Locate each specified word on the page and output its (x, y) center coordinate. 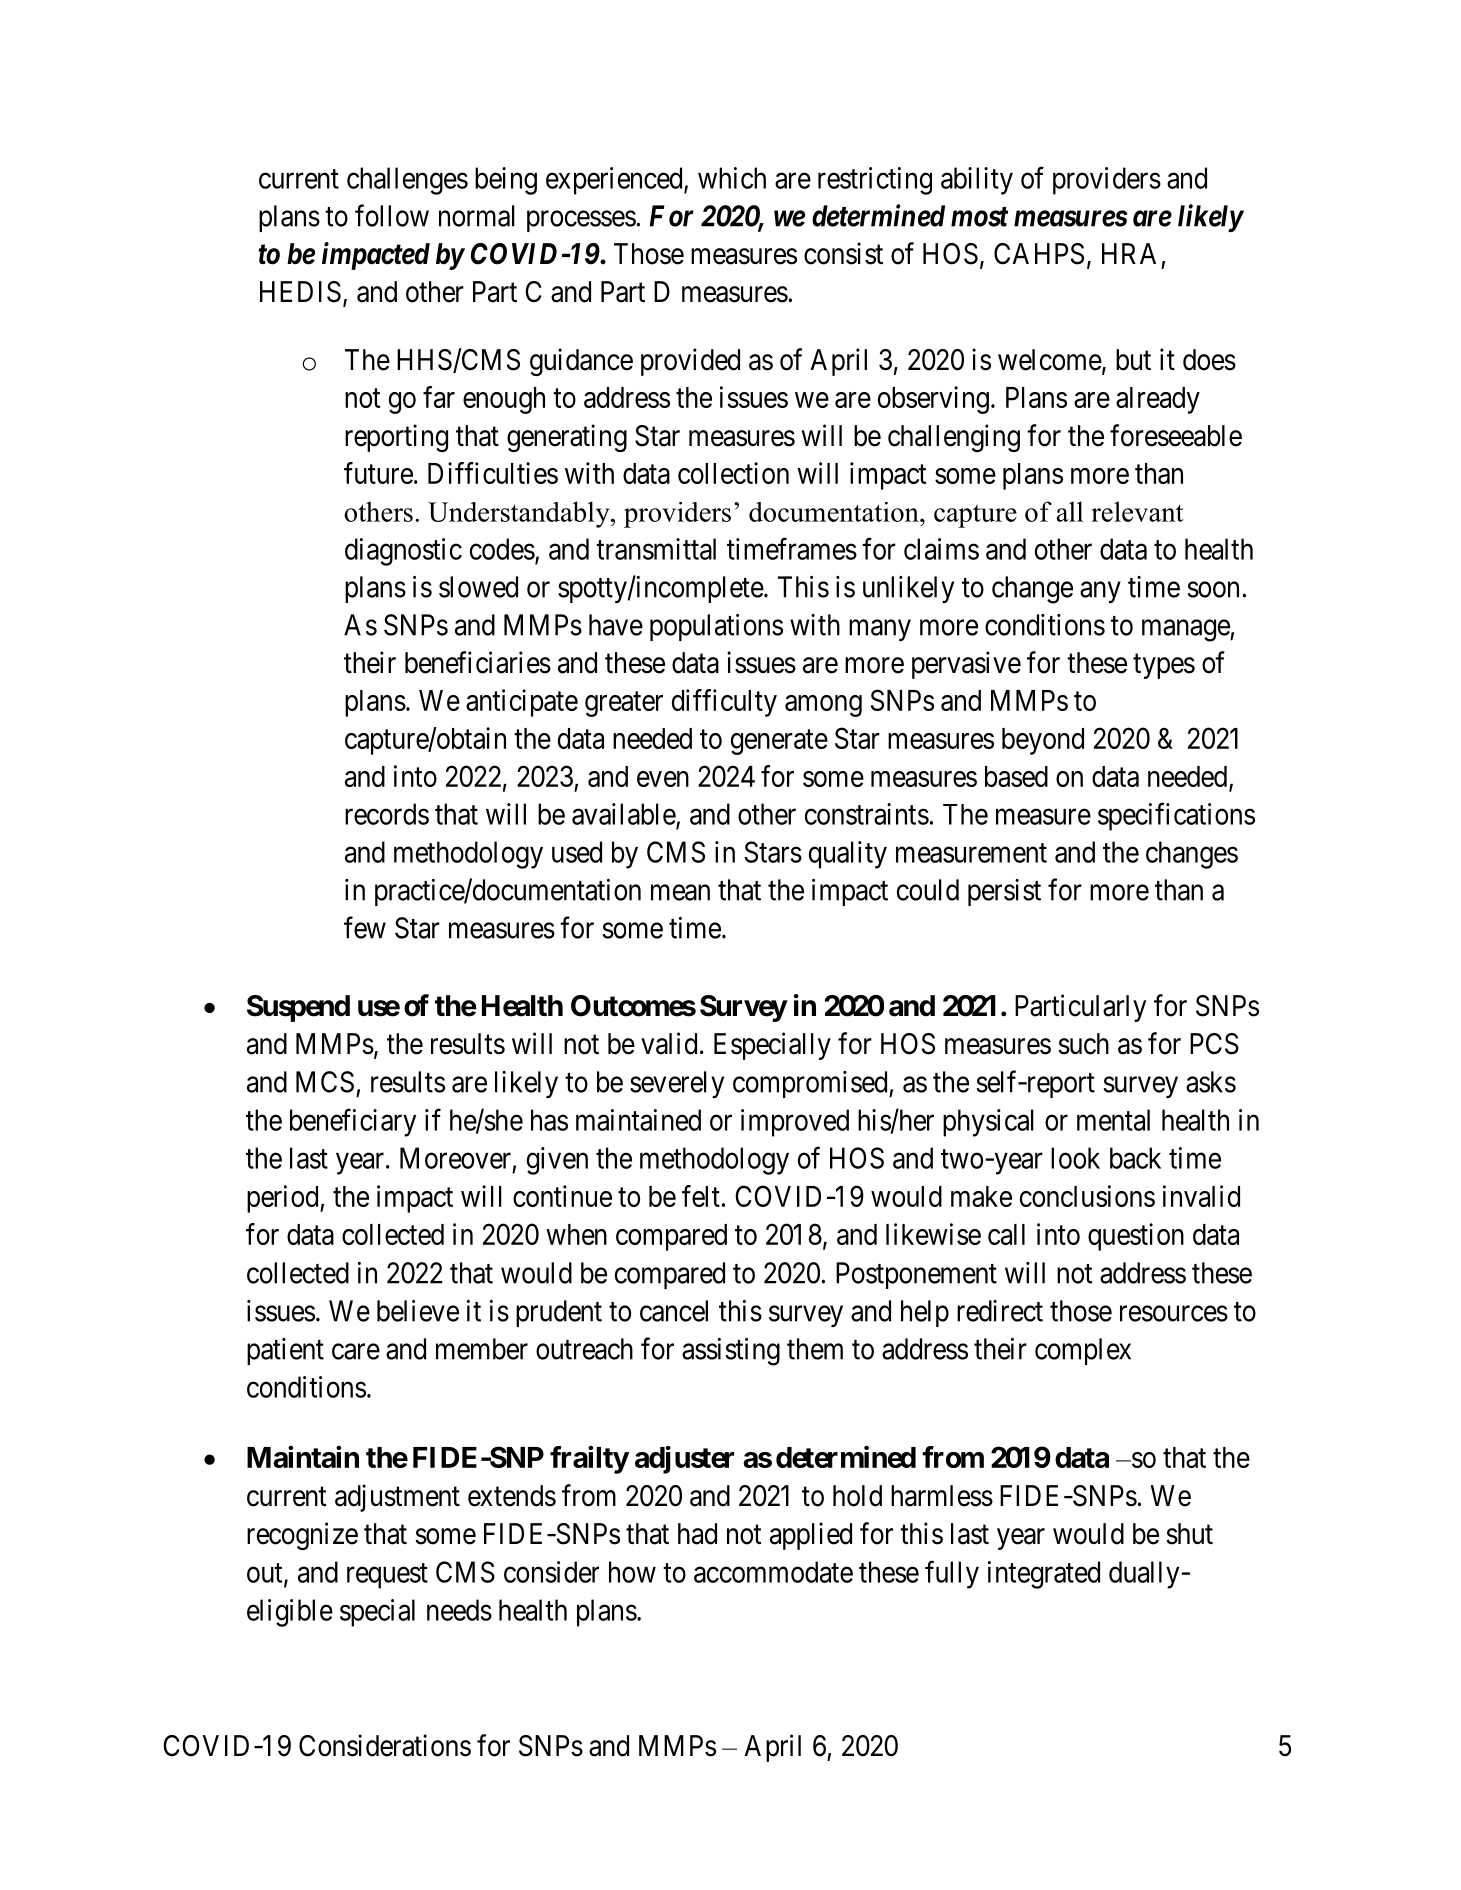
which (732, 178)
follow (392, 215)
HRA (1129, 253)
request (387, 1576)
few (365, 927)
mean (680, 893)
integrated (1044, 1575)
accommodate (773, 1572)
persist (1004, 892)
